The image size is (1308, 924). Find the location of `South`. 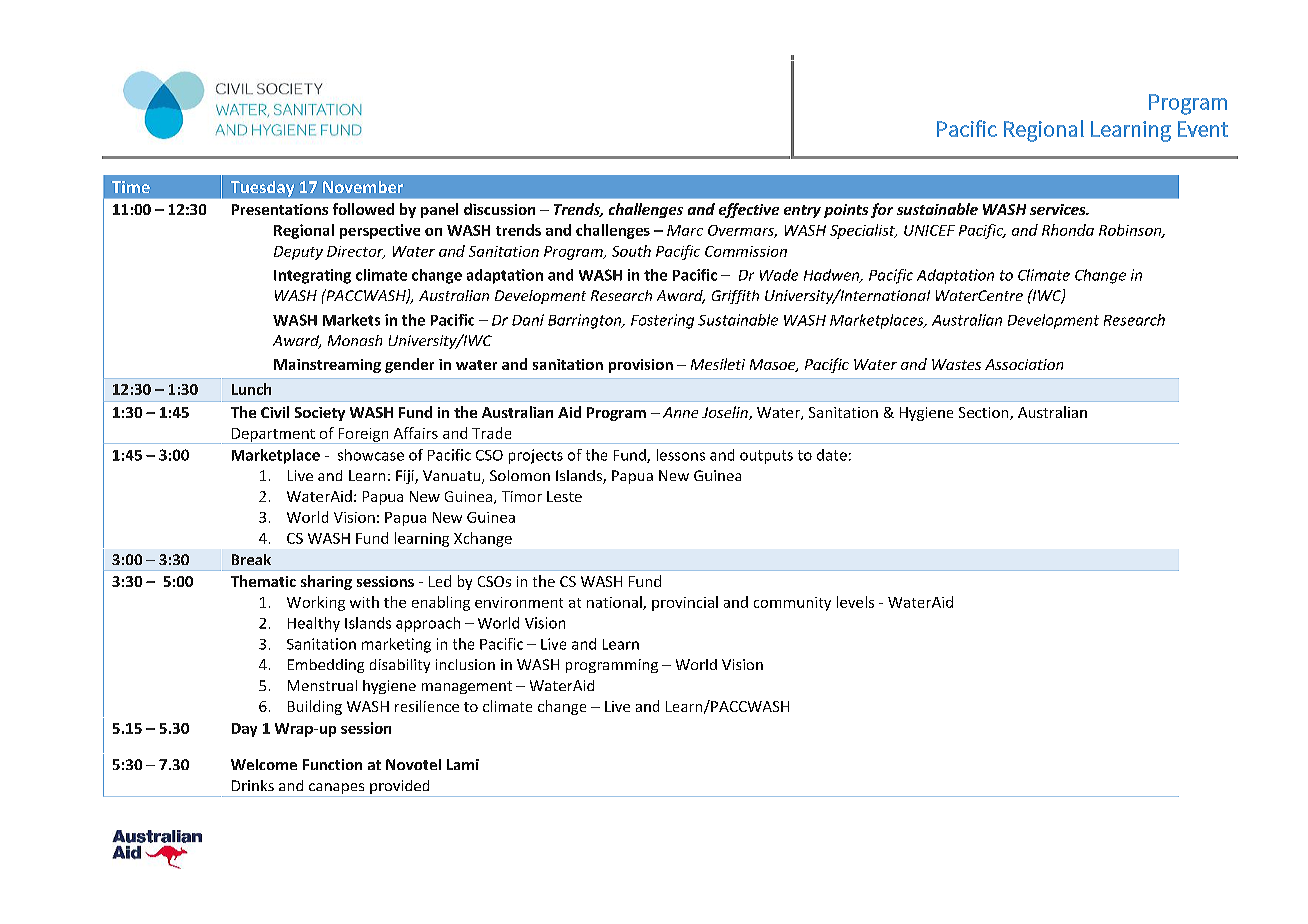

South is located at coordinates (631, 251).
